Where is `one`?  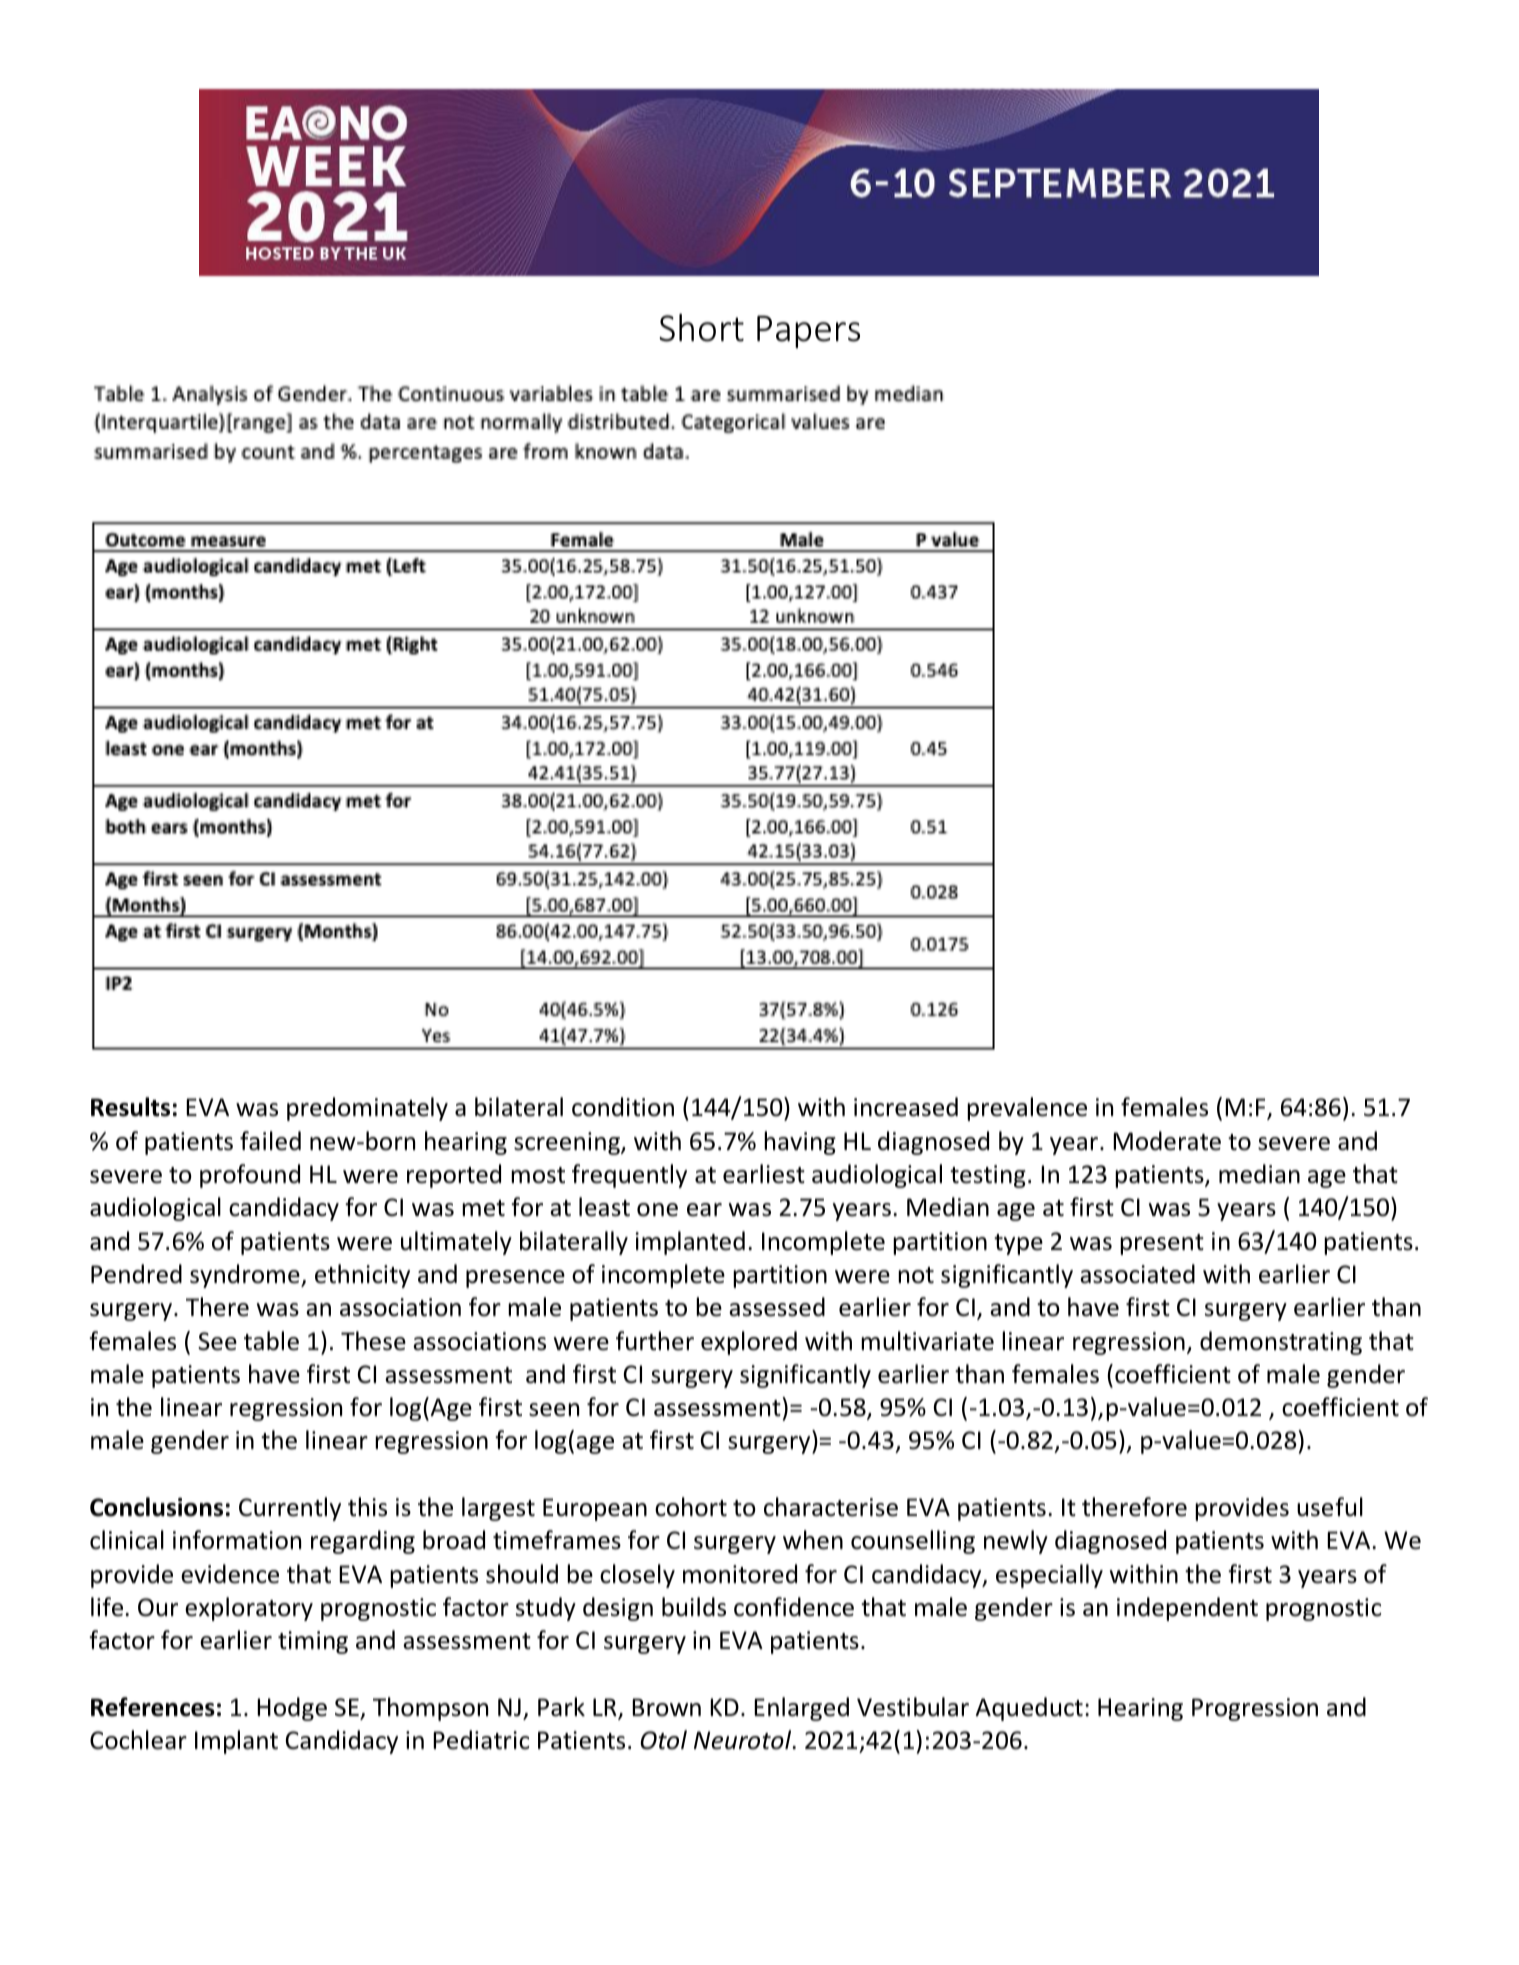
one is located at coordinates (657, 1210).
